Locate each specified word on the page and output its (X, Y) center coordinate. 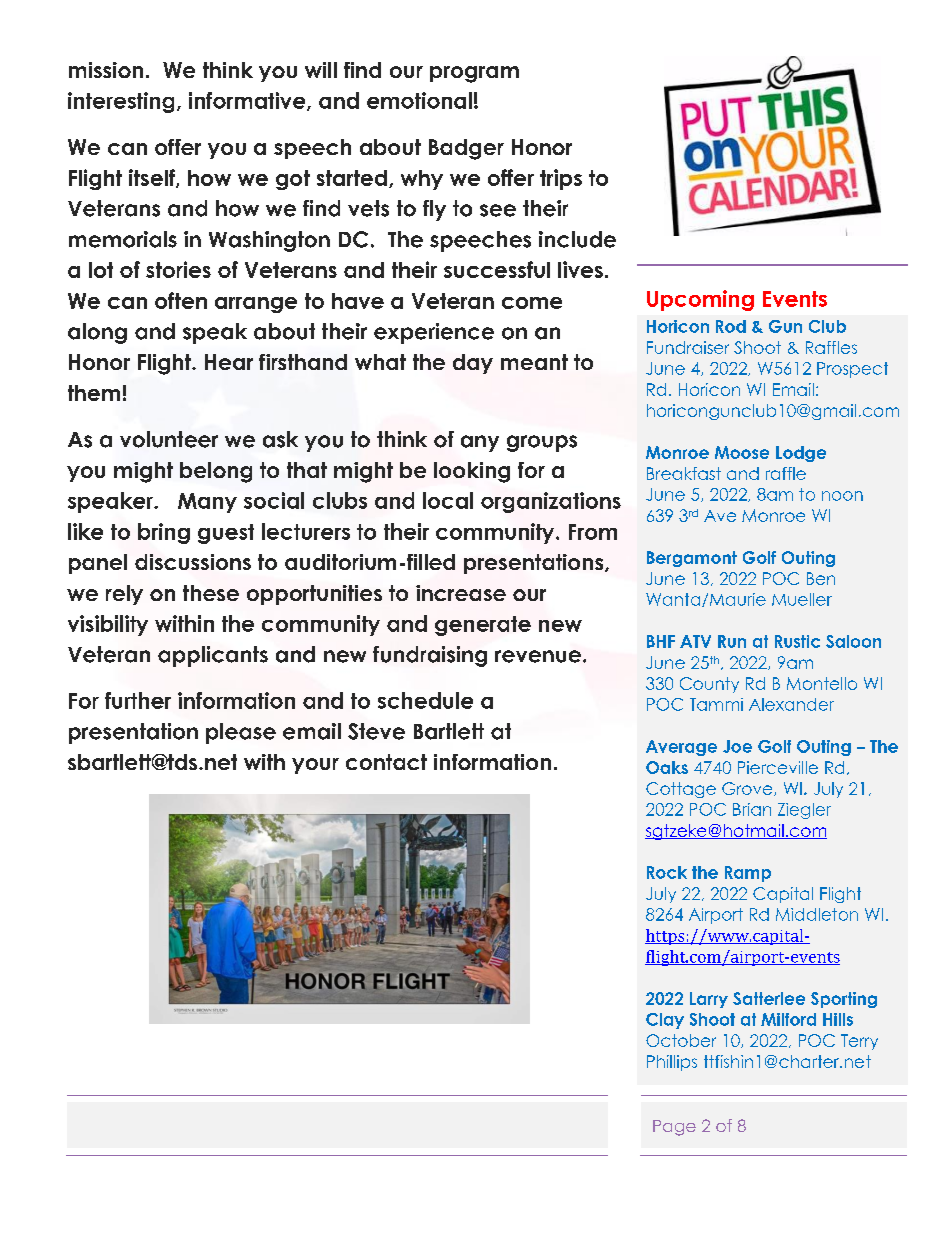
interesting (121, 102)
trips (561, 179)
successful (497, 269)
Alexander (791, 704)
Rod (731, 326)
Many (207, 503)
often (181, 300)
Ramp (748, 874)
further (138, 700)
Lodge (801, 454)
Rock (667, 872)
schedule (425, 700)
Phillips (672, 1063)
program (474, 74)
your (315, 766)
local (448, 500)
